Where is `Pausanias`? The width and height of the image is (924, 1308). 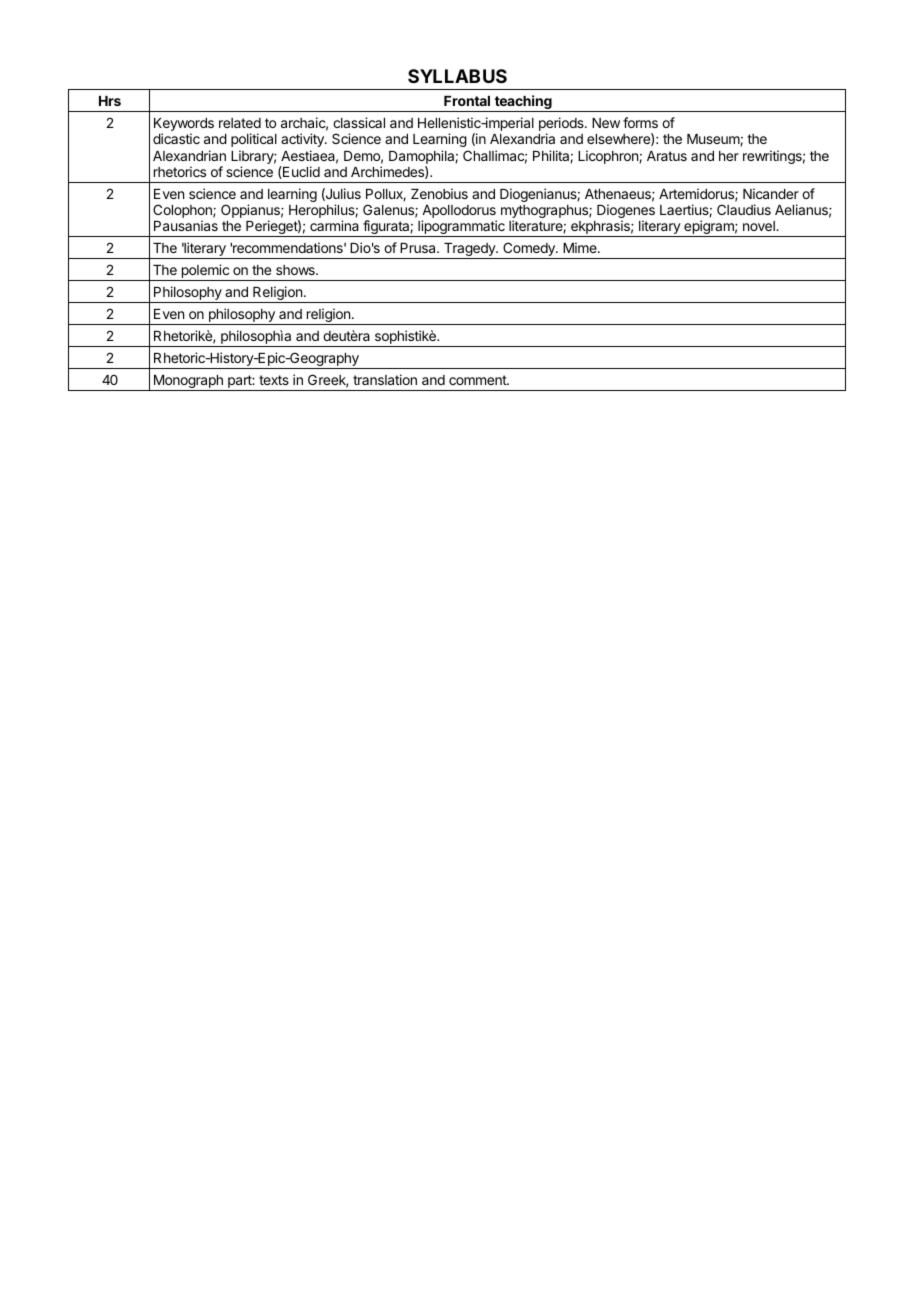 Pausanias is located at coordinates (186, 225).
